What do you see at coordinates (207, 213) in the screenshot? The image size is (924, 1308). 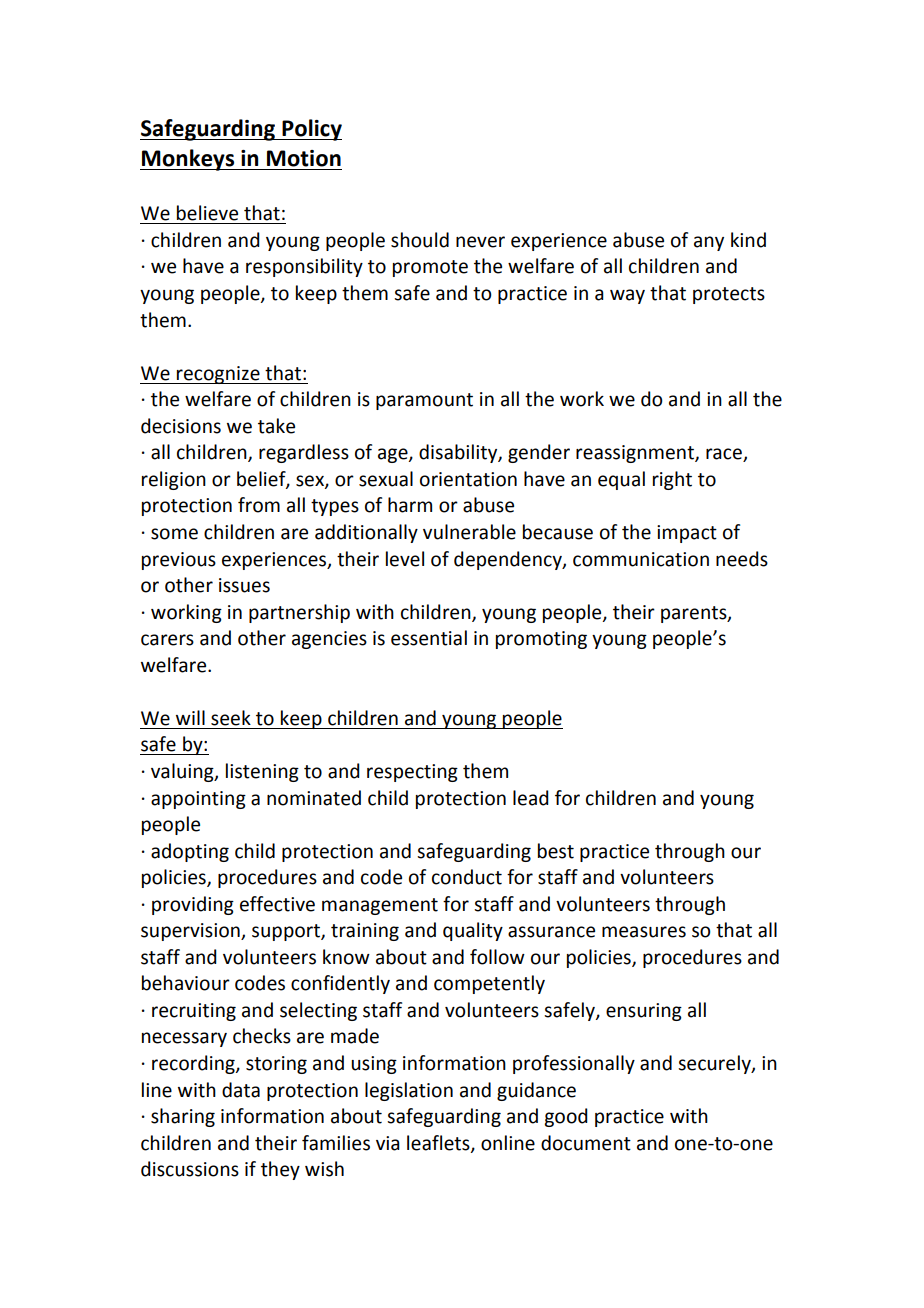 I see `believe` at bounding box center [207, 213].
